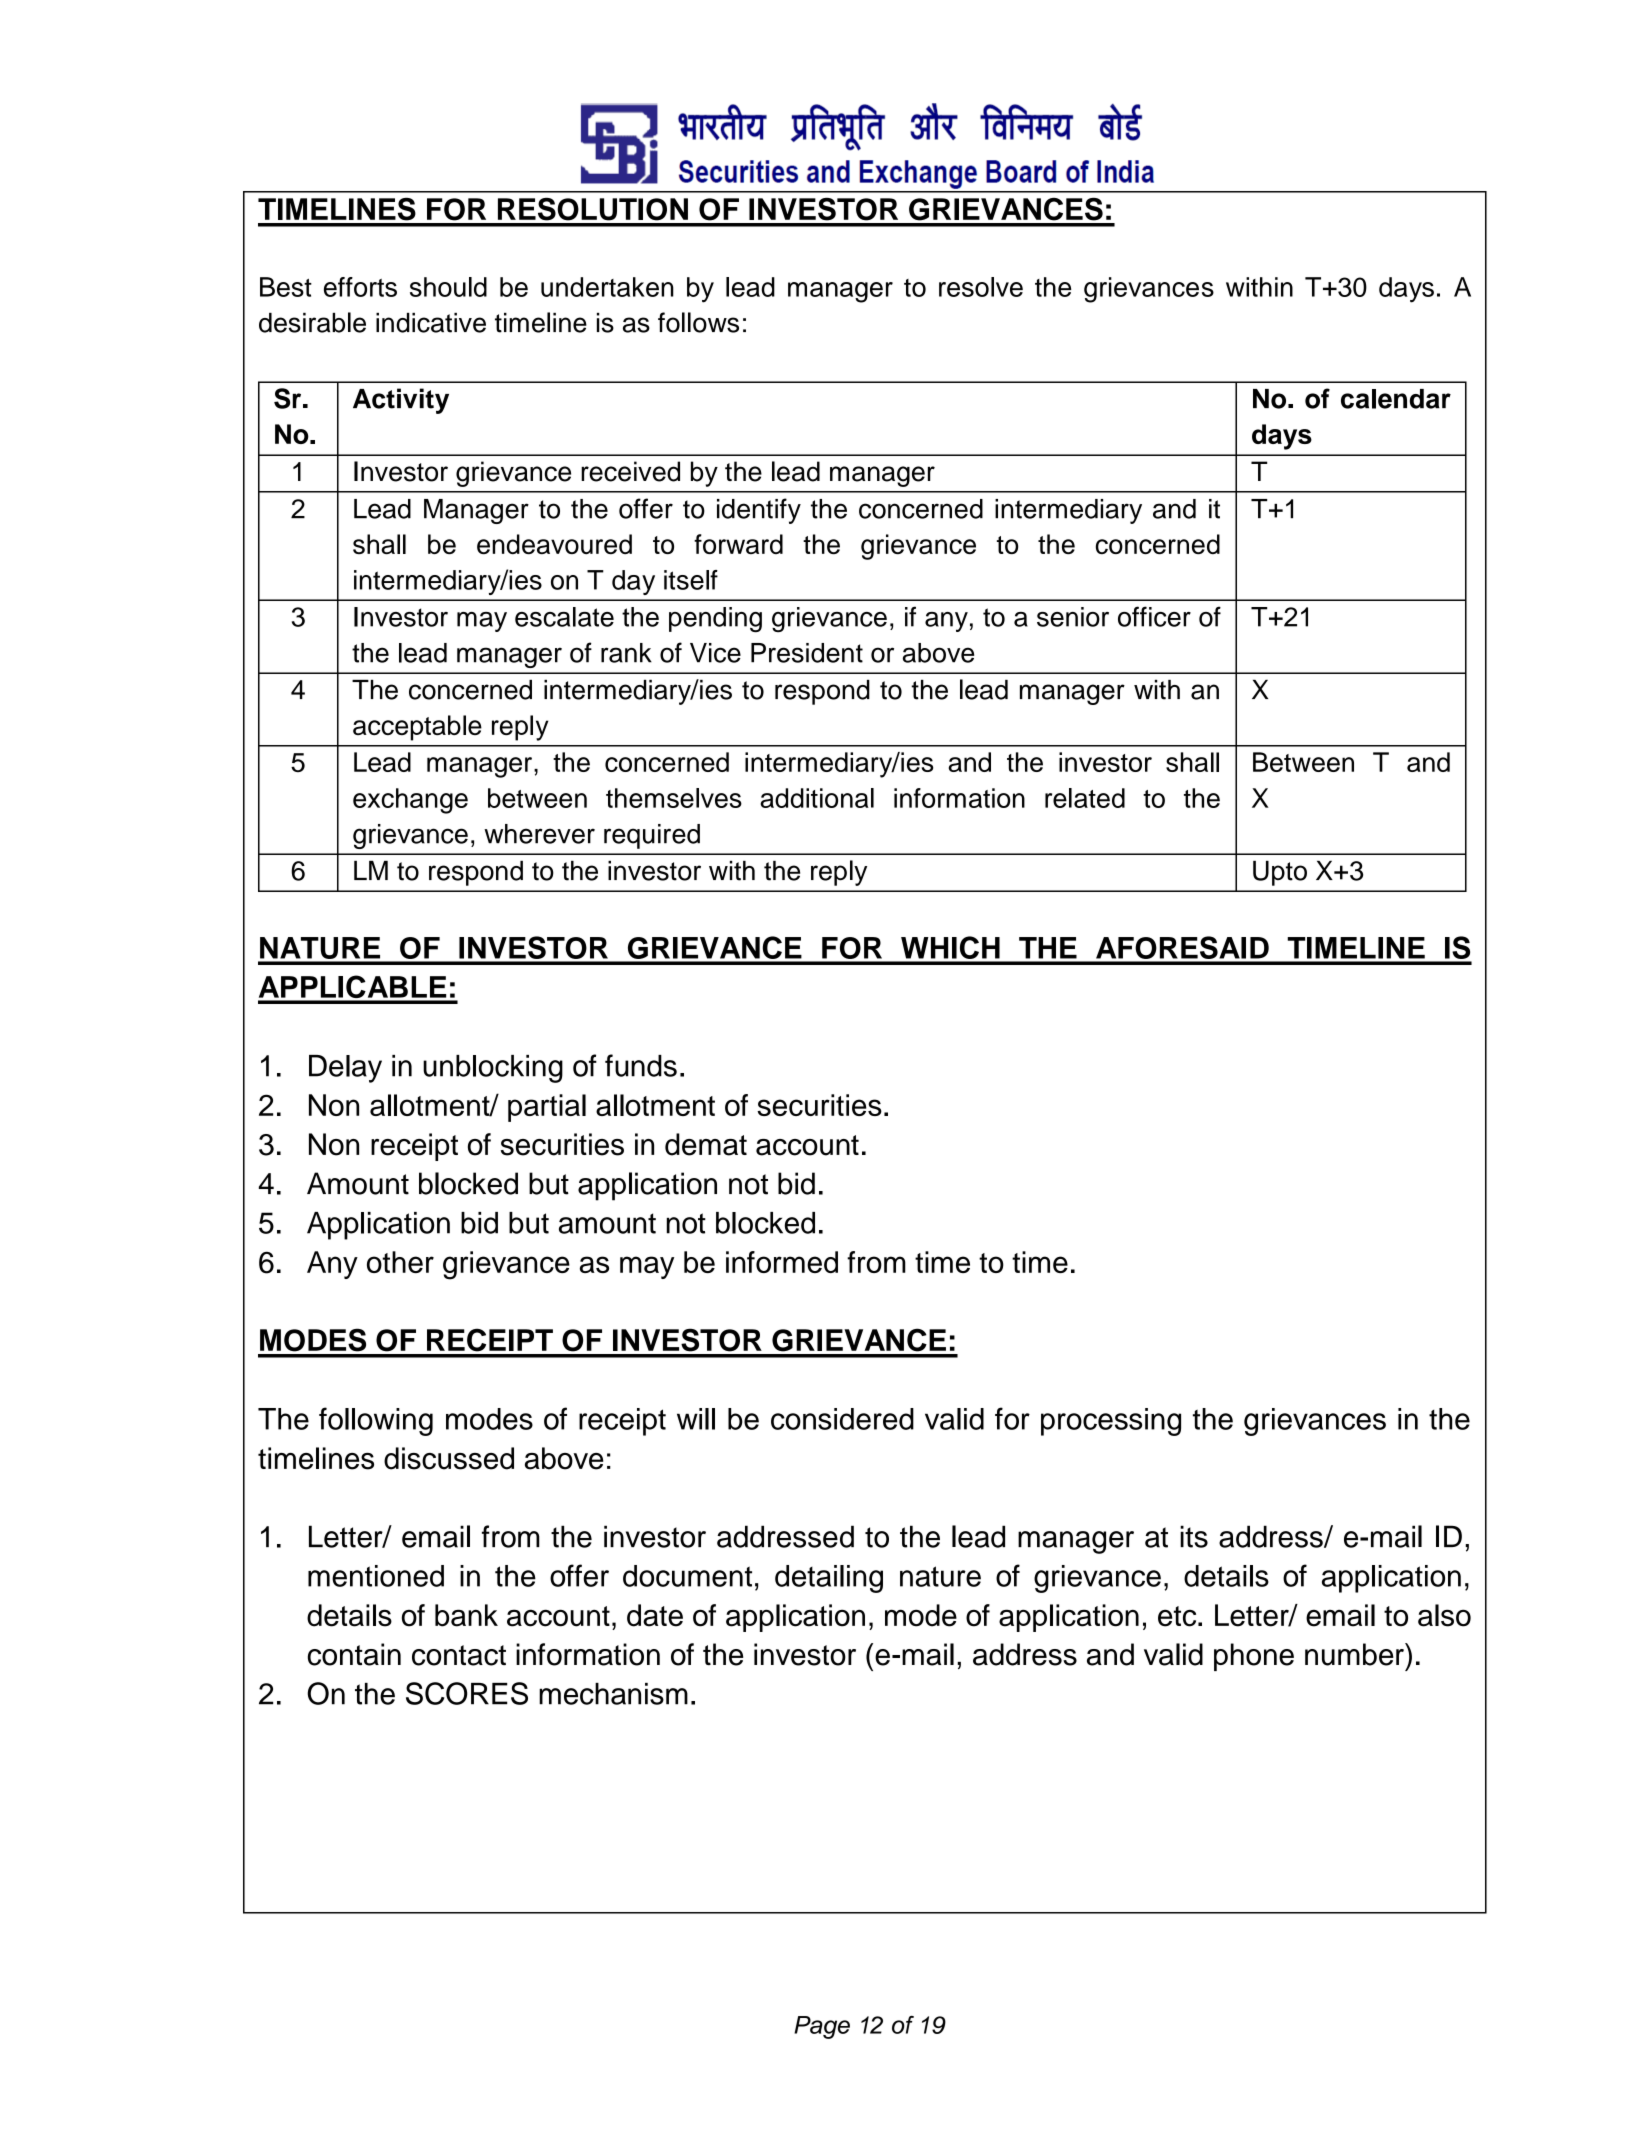 The image size is (1651, 2136). Describe the element at coordinates (981, 287) in the image. I see `resolve` at that location.
